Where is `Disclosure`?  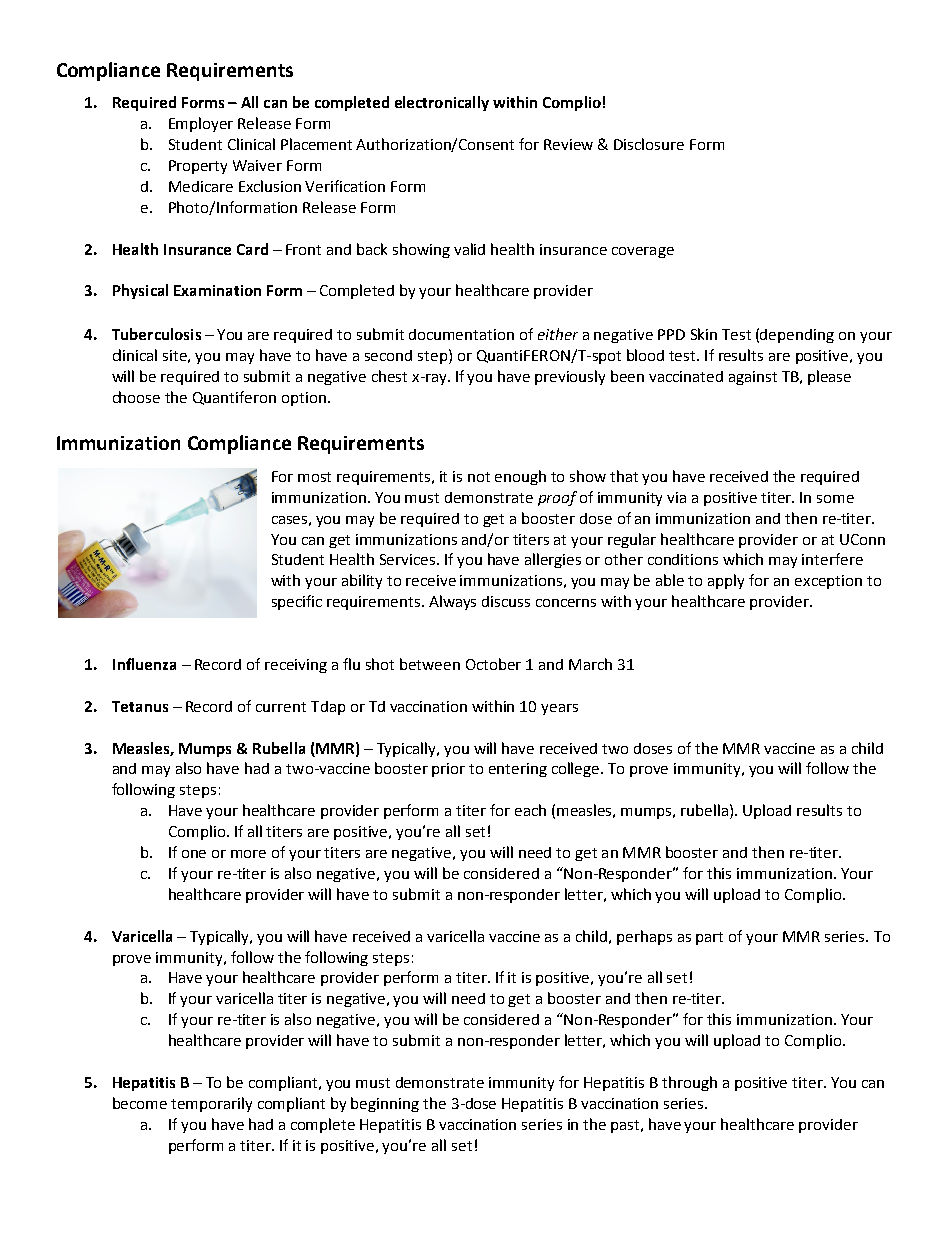 Disclosure is located at coordinates (649, 144).
